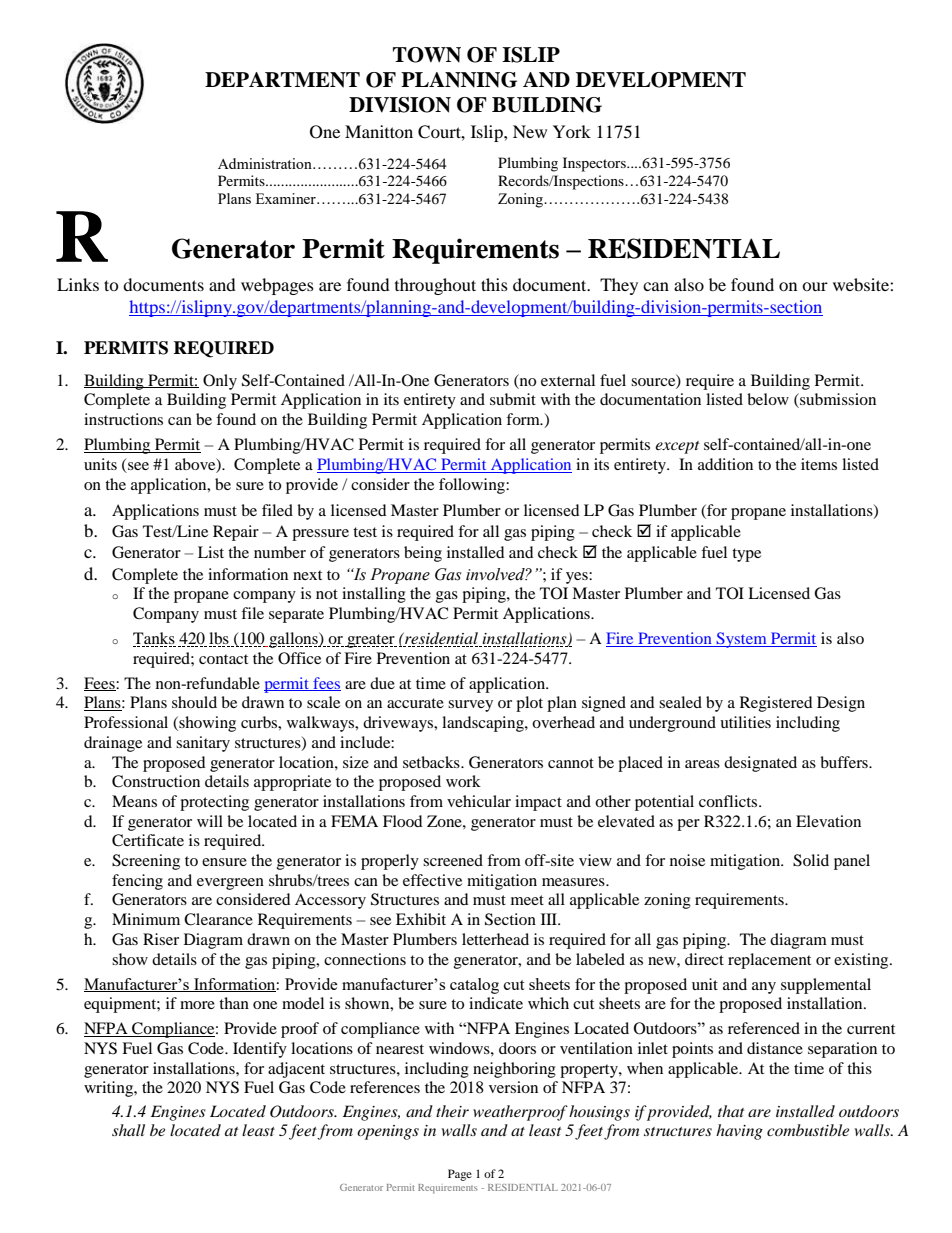 This page has height=1233, width=952. Describe the element at coordinates (148, 840) in the page. I see `Certificate` at that location.
